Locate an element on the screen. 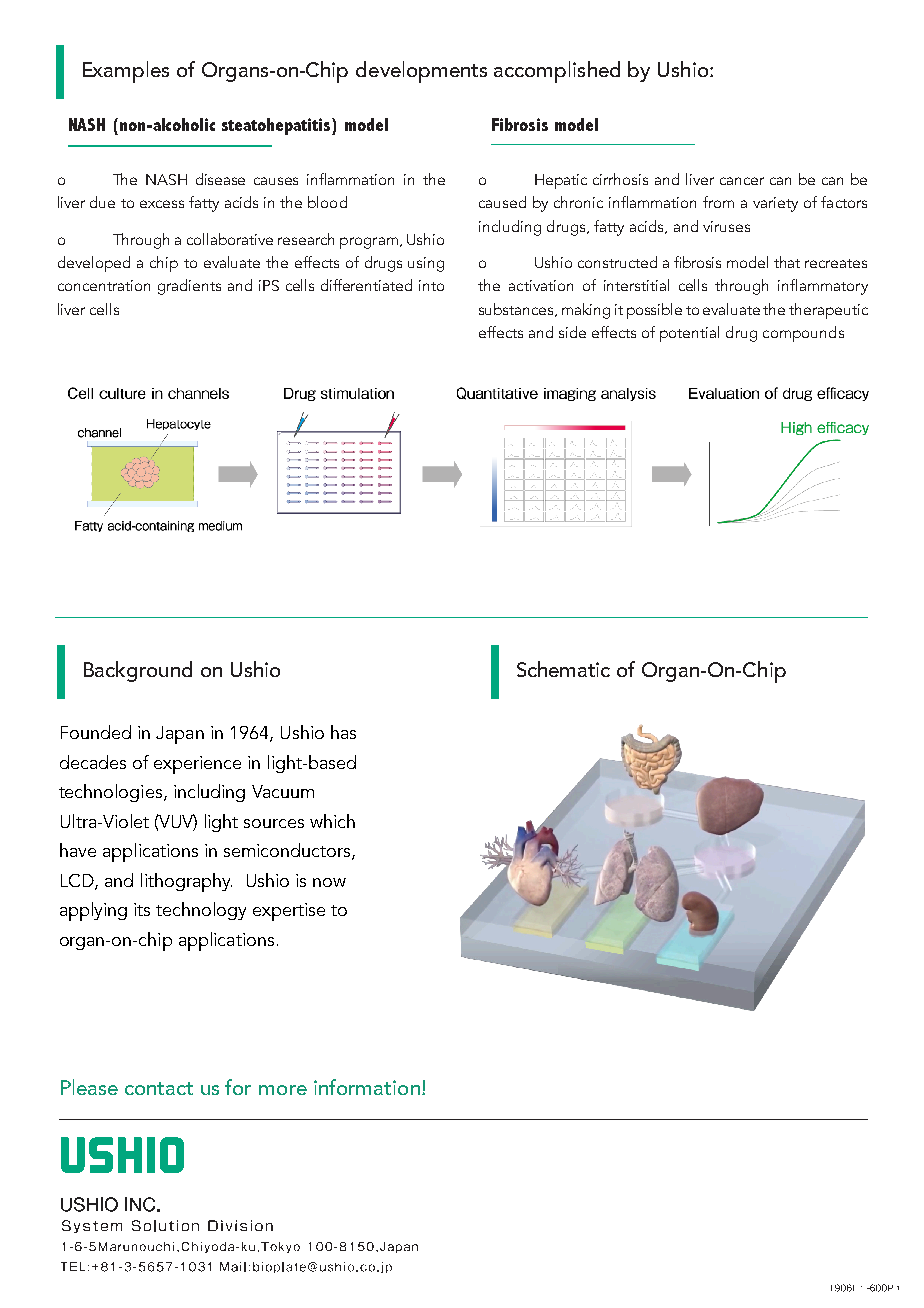  Examples is located at coordinates (126, 72).
